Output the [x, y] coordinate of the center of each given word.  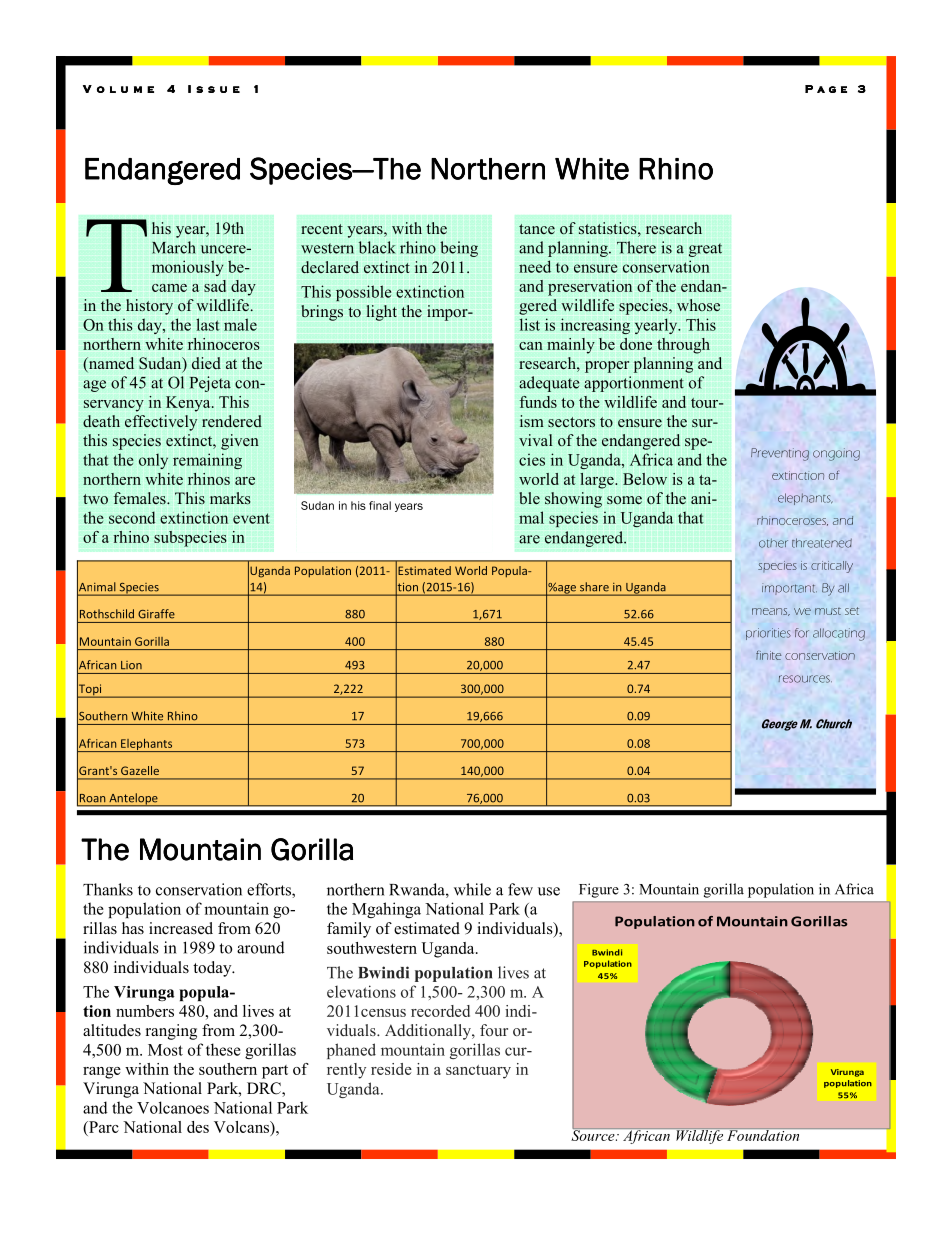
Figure [599, 890]
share [594, 586]
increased [181, 928]
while [472, 889]
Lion [131, 665]
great [705, 250]
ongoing [836, 454]
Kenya [189, 404]
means [771, 612]
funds [538, 402]
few [520, 889]
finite [768, 655]
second [132, 517]
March [174, 247]
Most [165, 1050]
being [459, 249]
